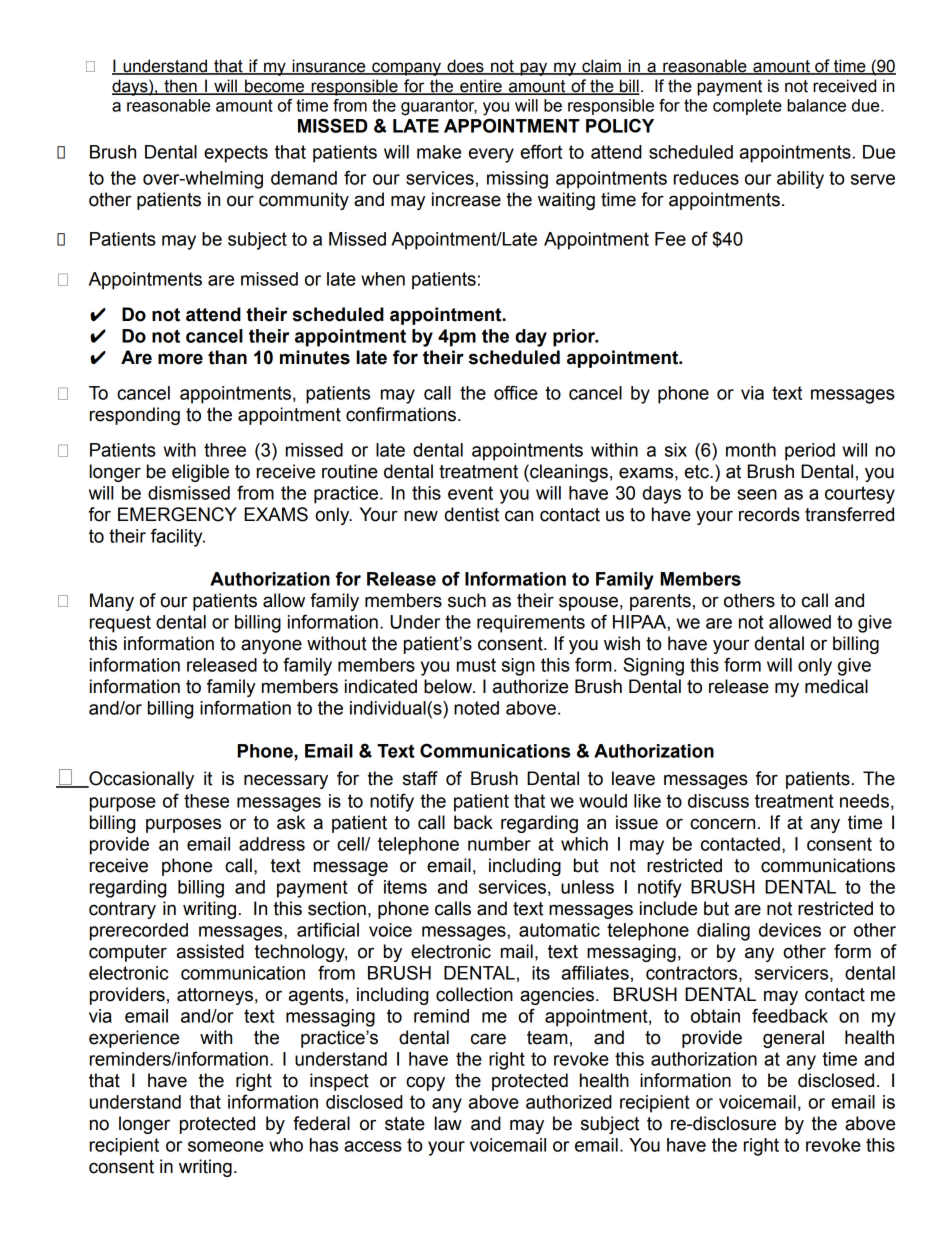  Describe the element at coordinates (660, 602) in the screenshot. I see `parents` at that location.
